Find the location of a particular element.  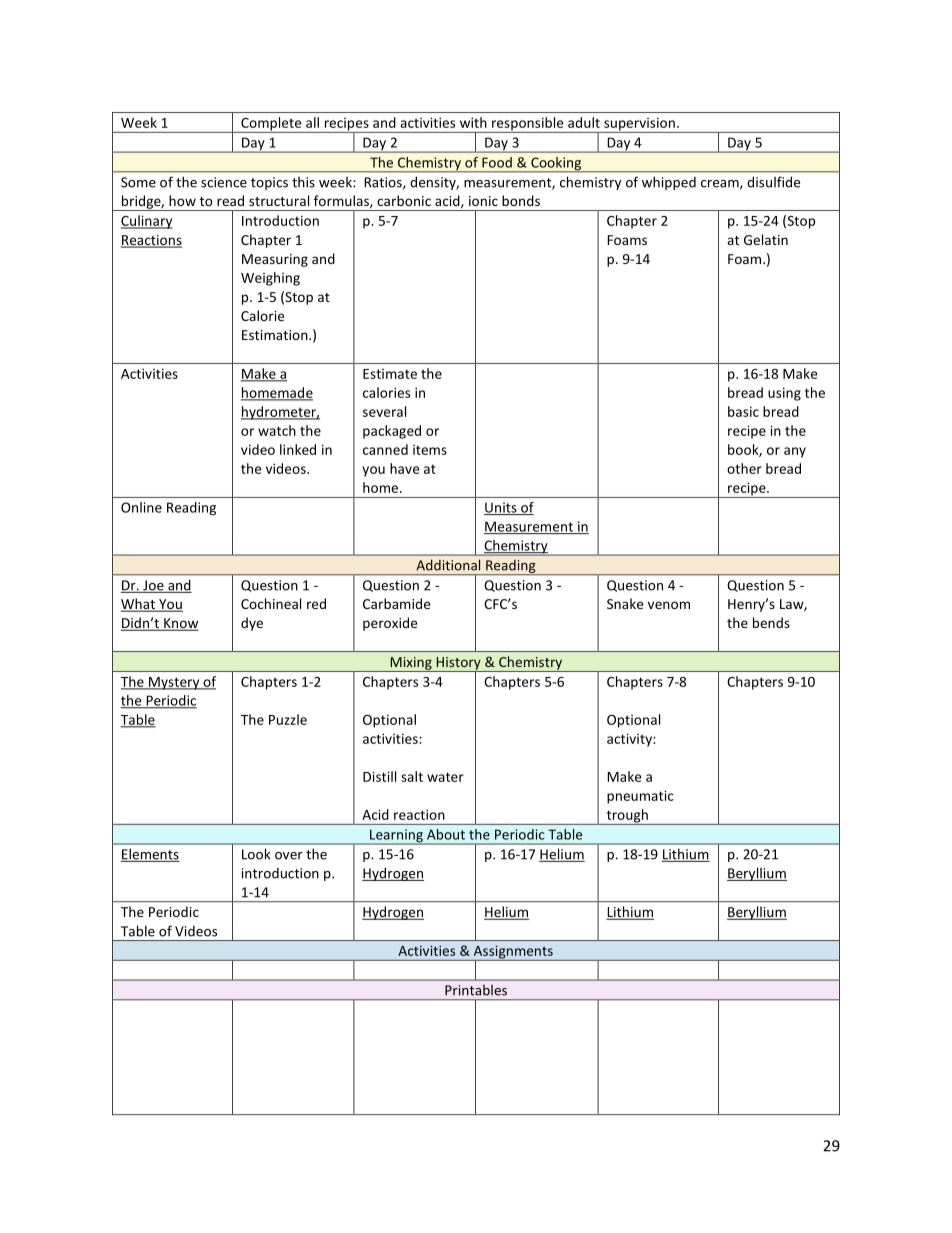

with is located at coordinates (473, 122).
